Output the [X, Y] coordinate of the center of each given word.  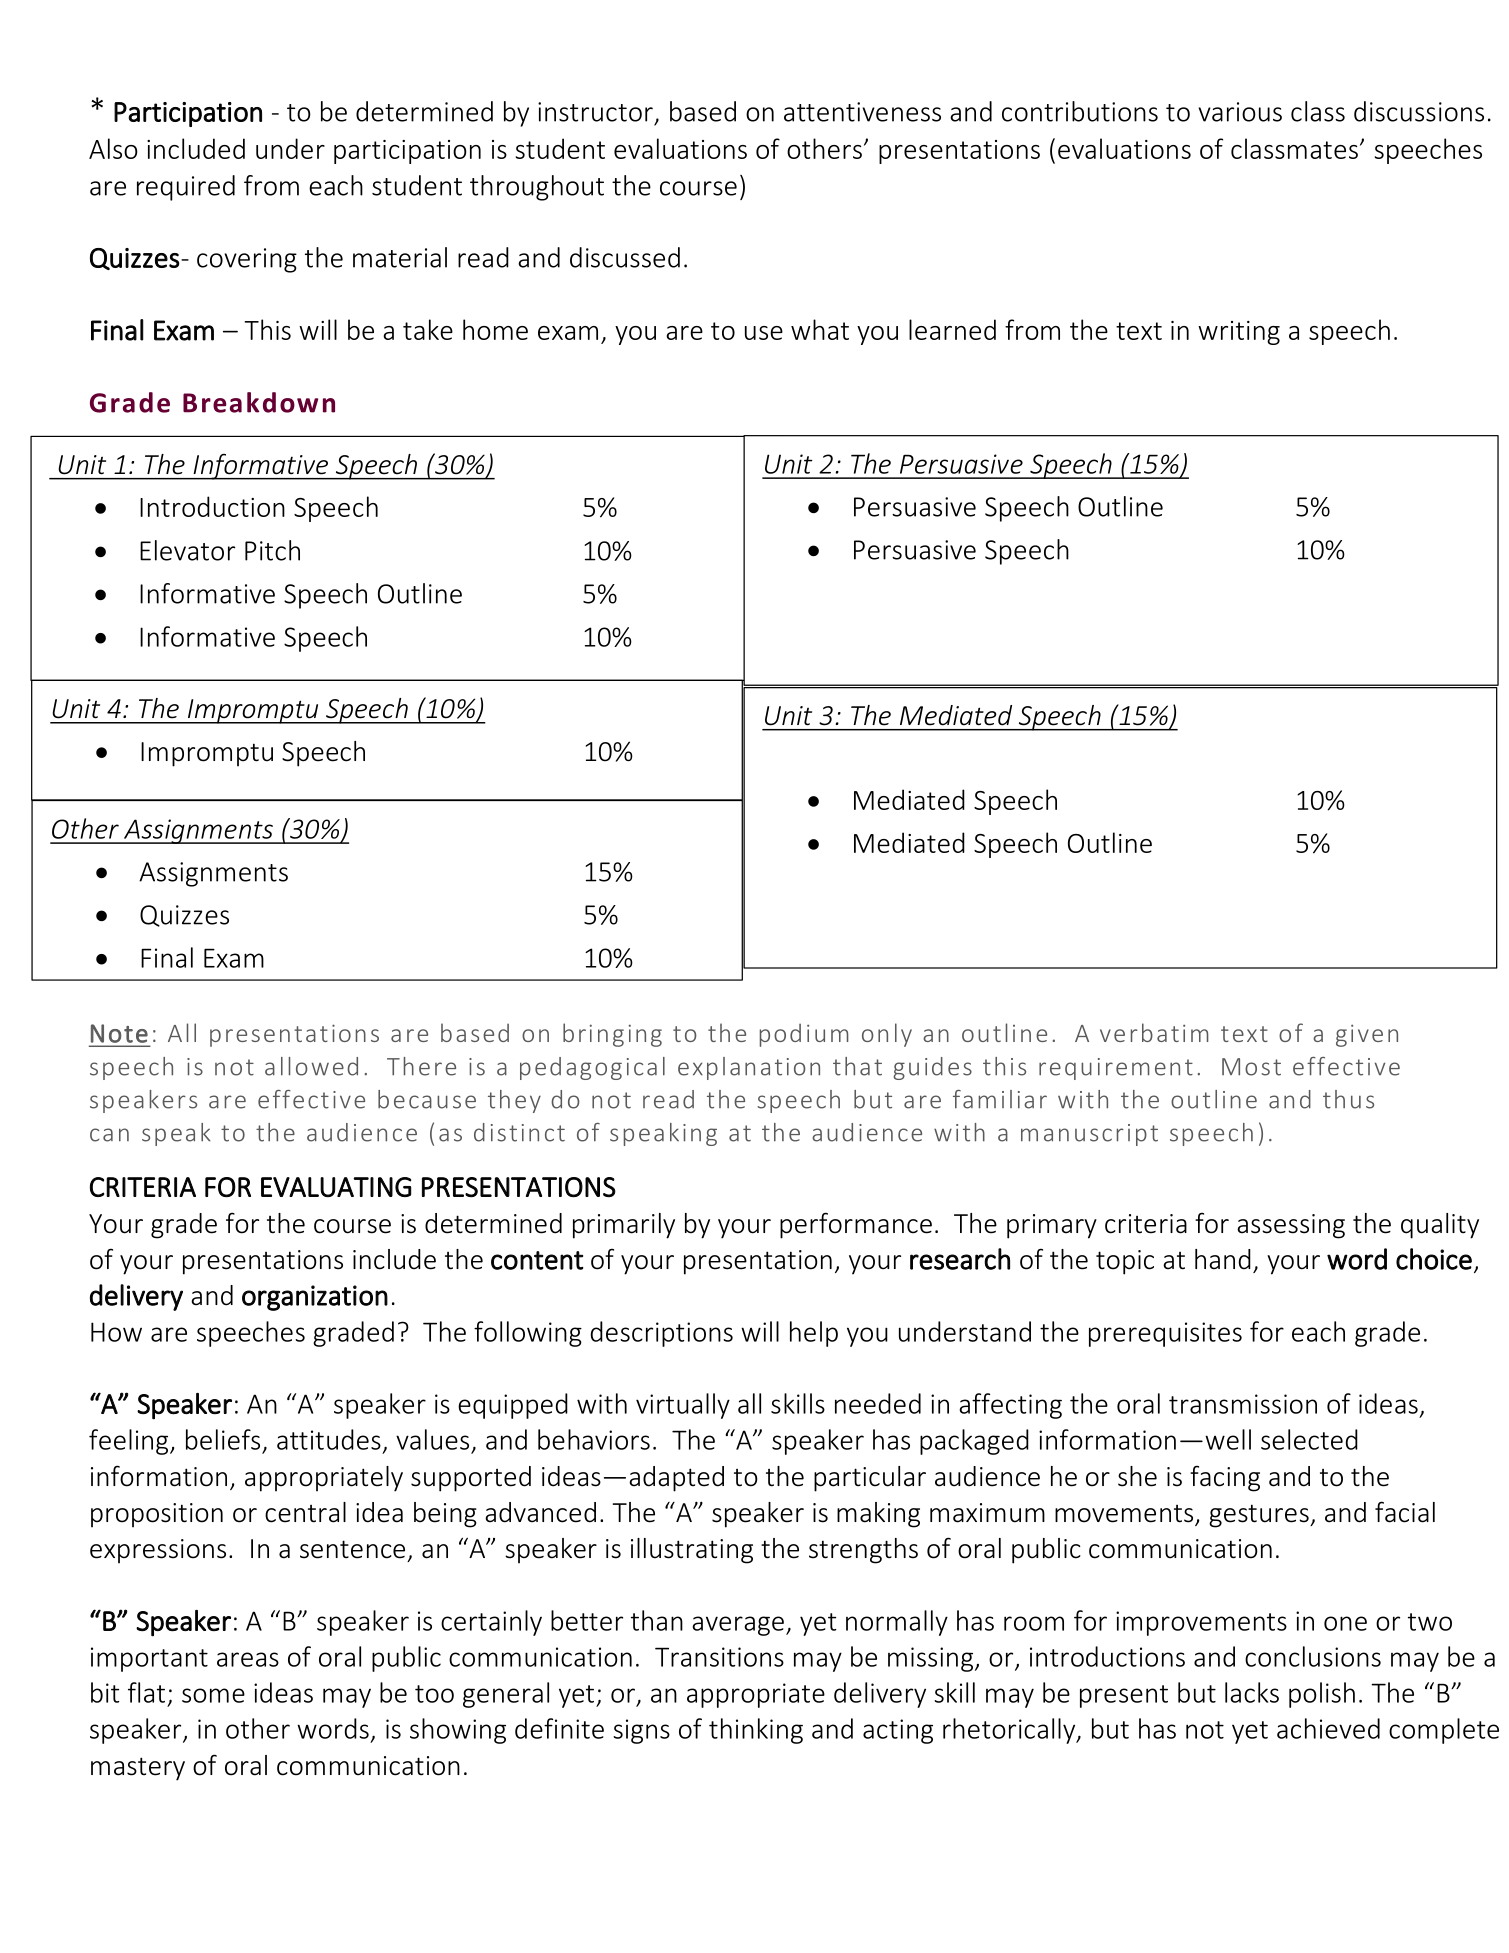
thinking [756, 1731]
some [213, 1695]
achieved [1328, 1728]
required [186, 188]
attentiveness [862, 112]
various [1240, 112]
